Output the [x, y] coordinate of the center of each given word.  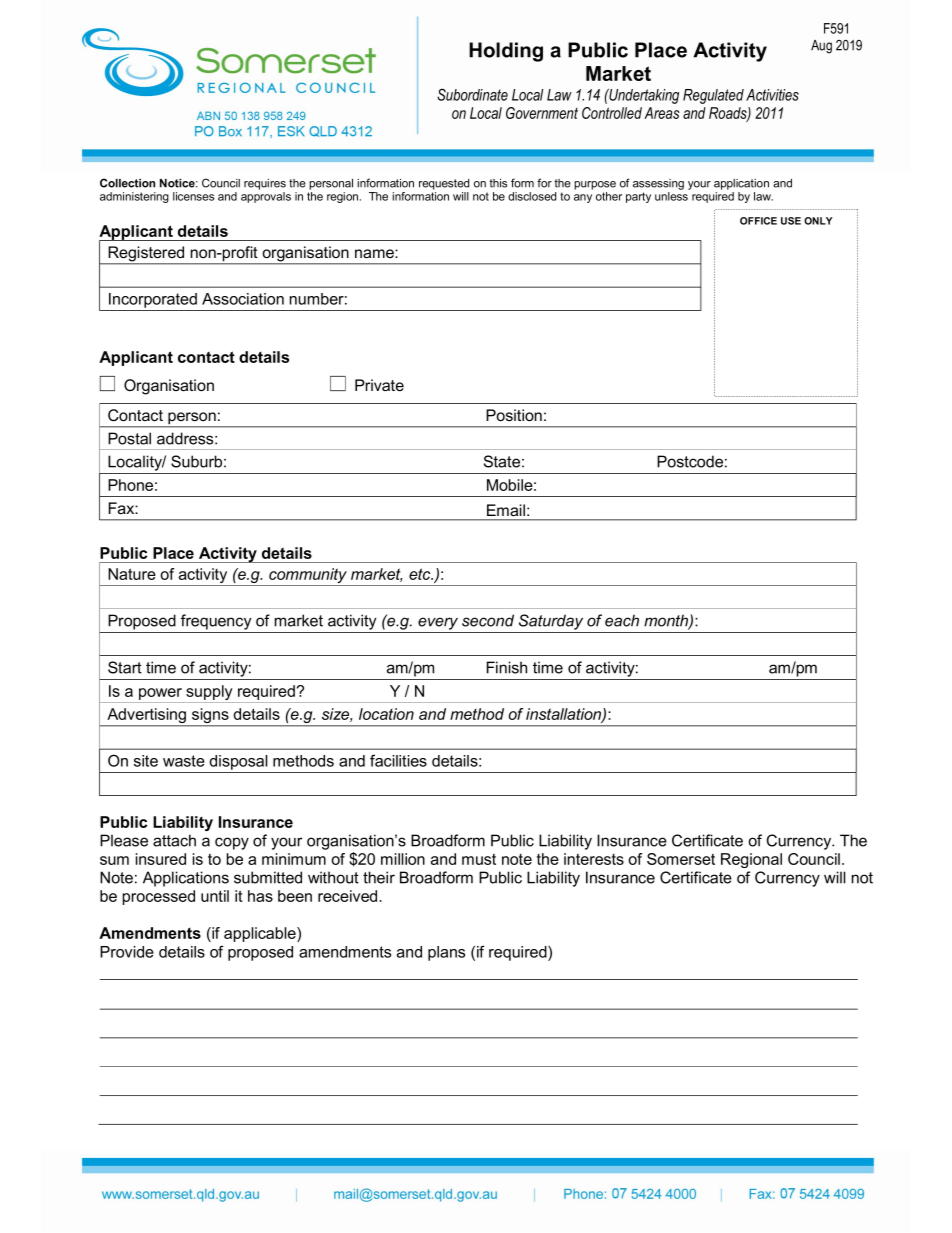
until [215, 896]
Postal [129, 438]
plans [446, 953]
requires [265, 184]
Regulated [713, 96]
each [622, 620]
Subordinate [472, 94]
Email [506, 510]
